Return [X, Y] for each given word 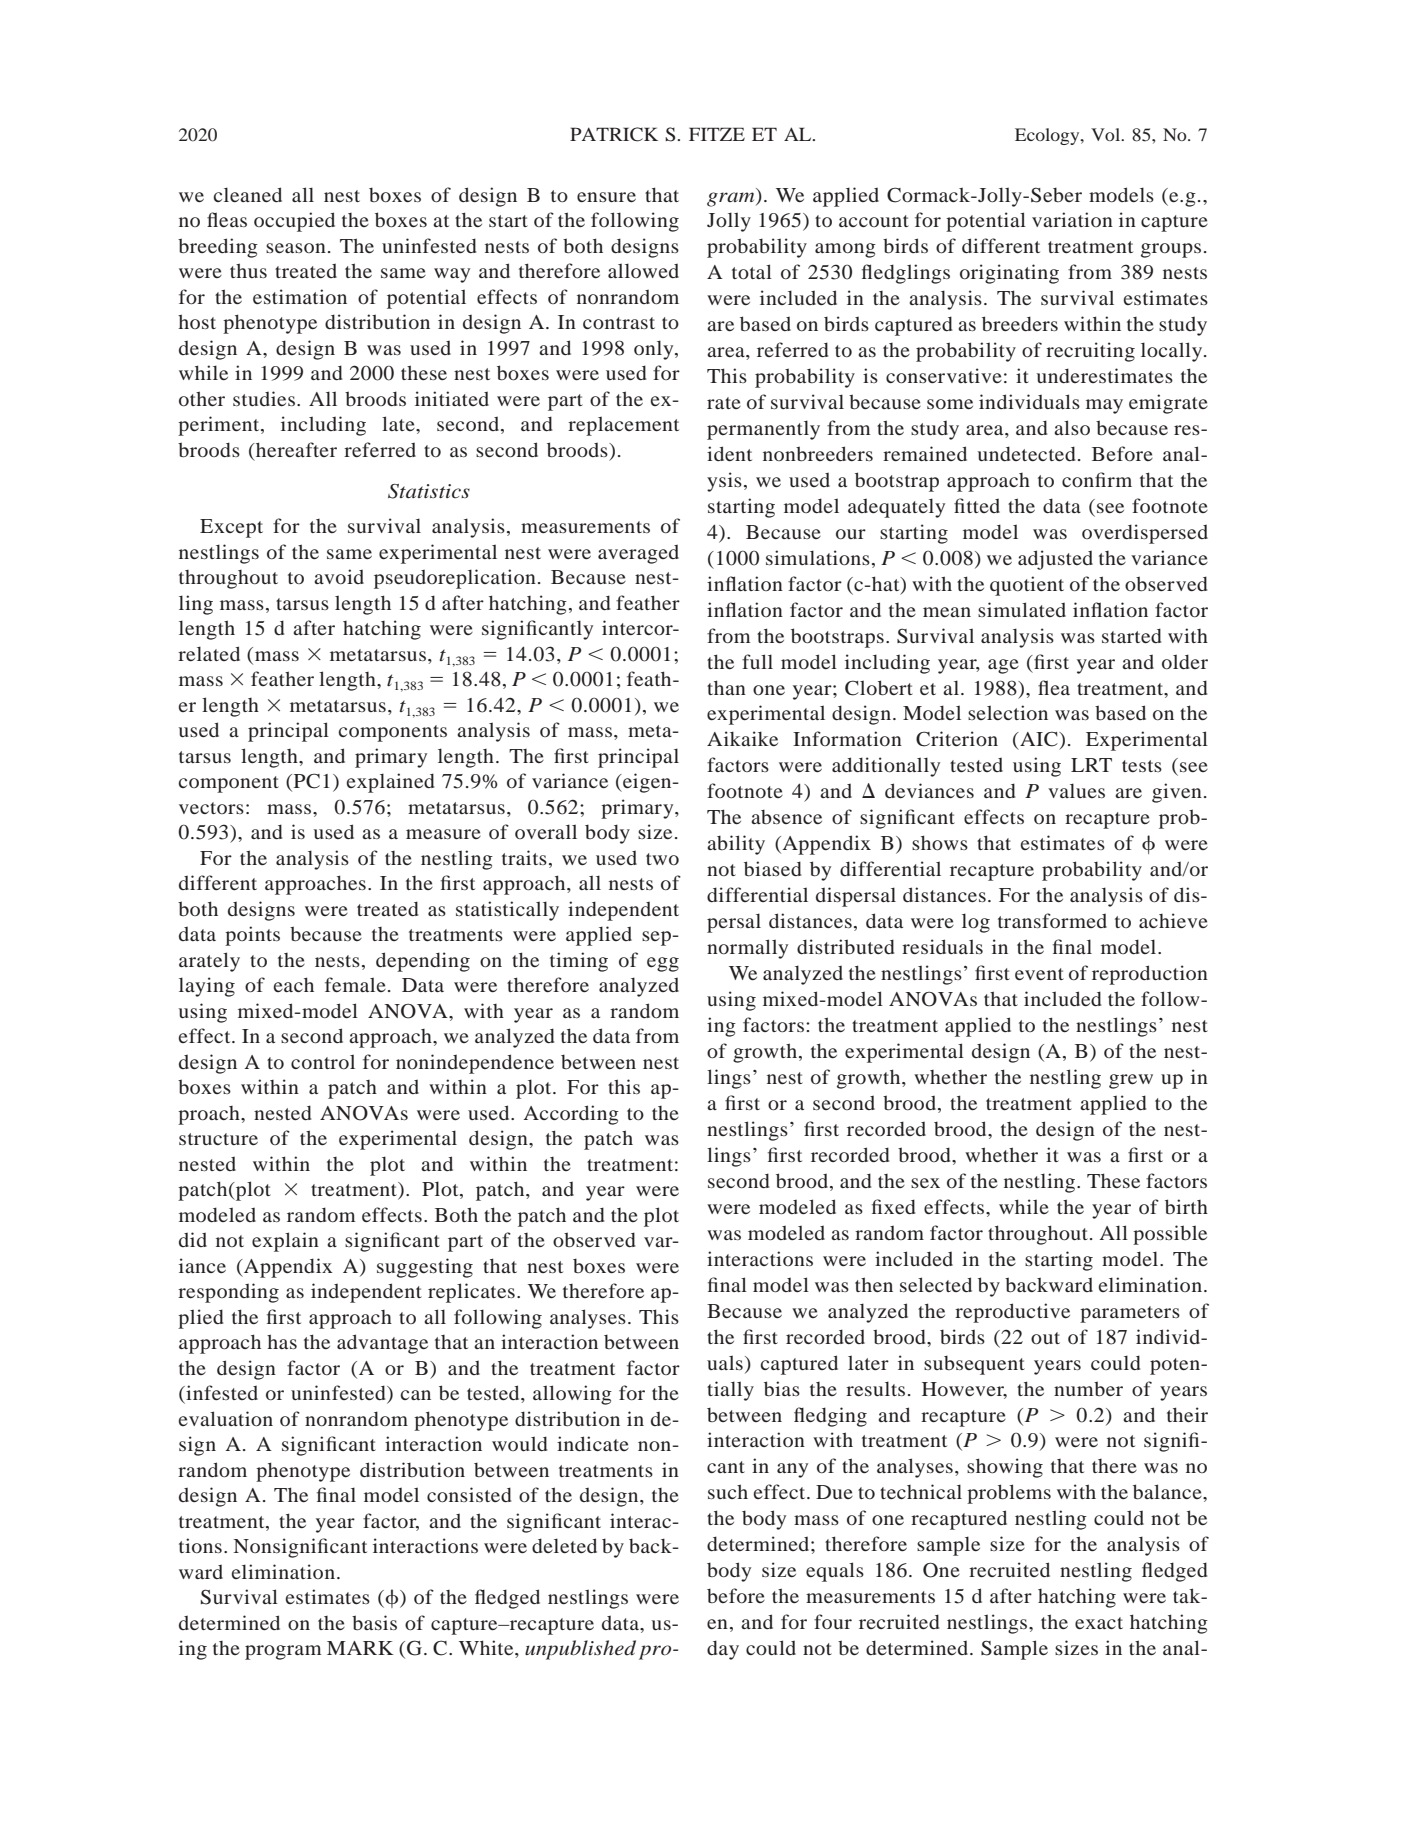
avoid [339, 576]
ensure [606, 197]
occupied [294, 222]
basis [374, 1622]
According [571, 1115]
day [723, 1650]
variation [1072, 219]
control [323, 1061]
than [726, 687]
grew [1131, 1081]
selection [1008, 712]
